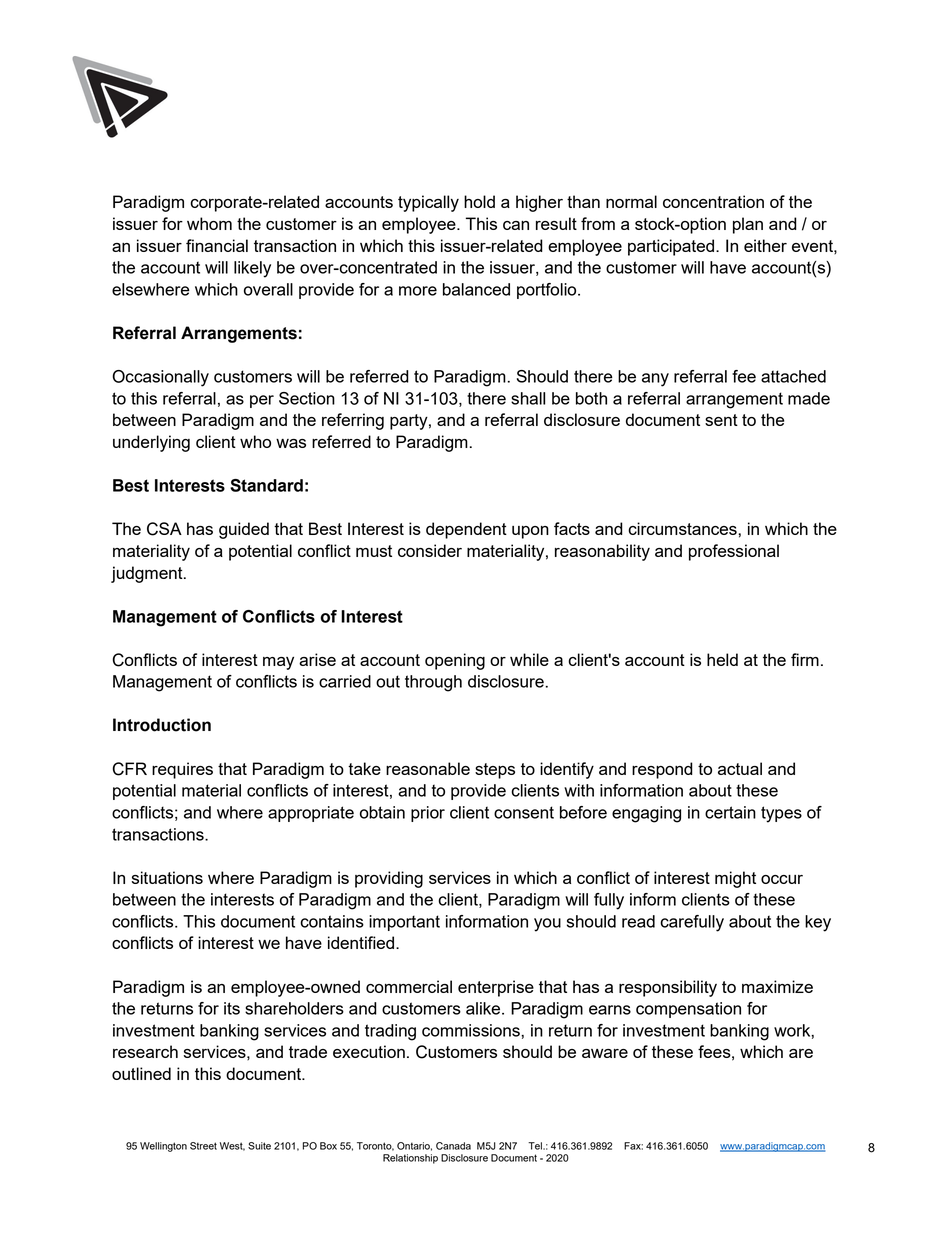 The width and height of the page is (952, 1233). I want to click on typically, so click(428, 203).
